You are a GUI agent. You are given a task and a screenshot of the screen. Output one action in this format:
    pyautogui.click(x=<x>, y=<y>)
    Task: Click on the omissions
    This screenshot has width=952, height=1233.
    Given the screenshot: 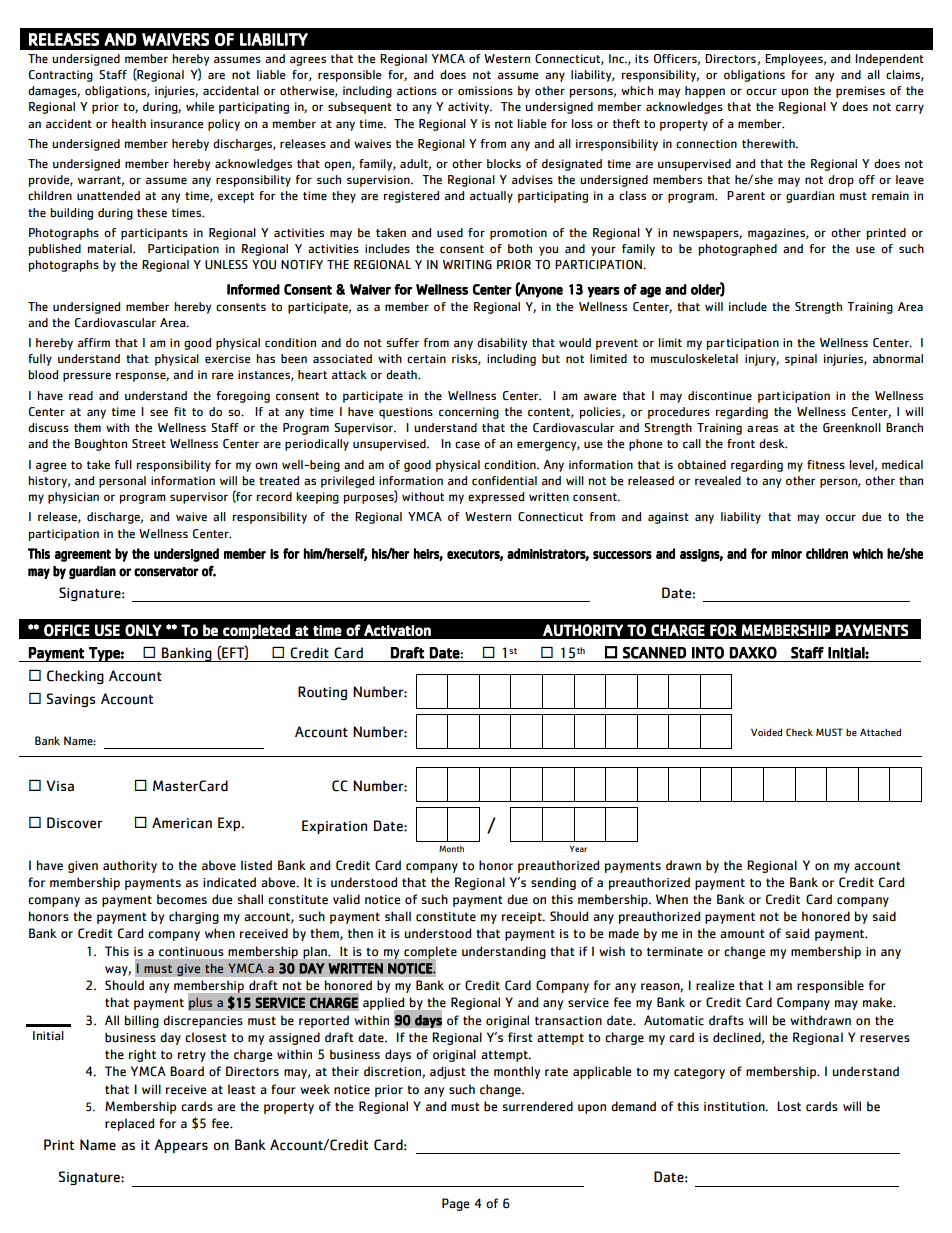 What is the action you would take?
    pyautogui.click(x=485, y=91)
